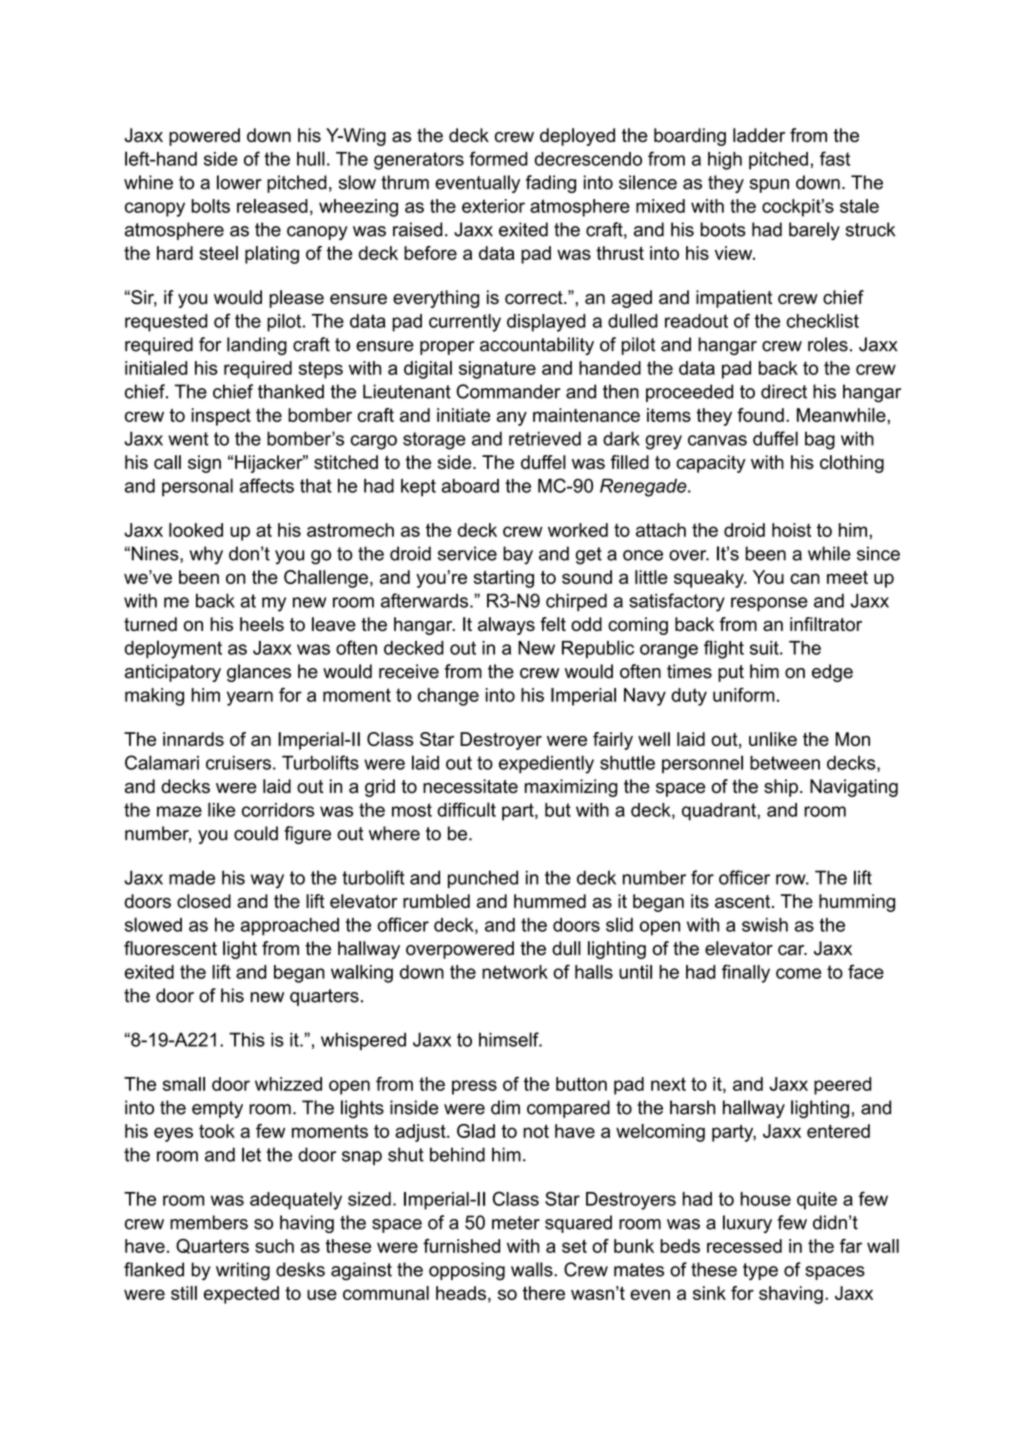  I want to click on spun, so click(769, 186).
